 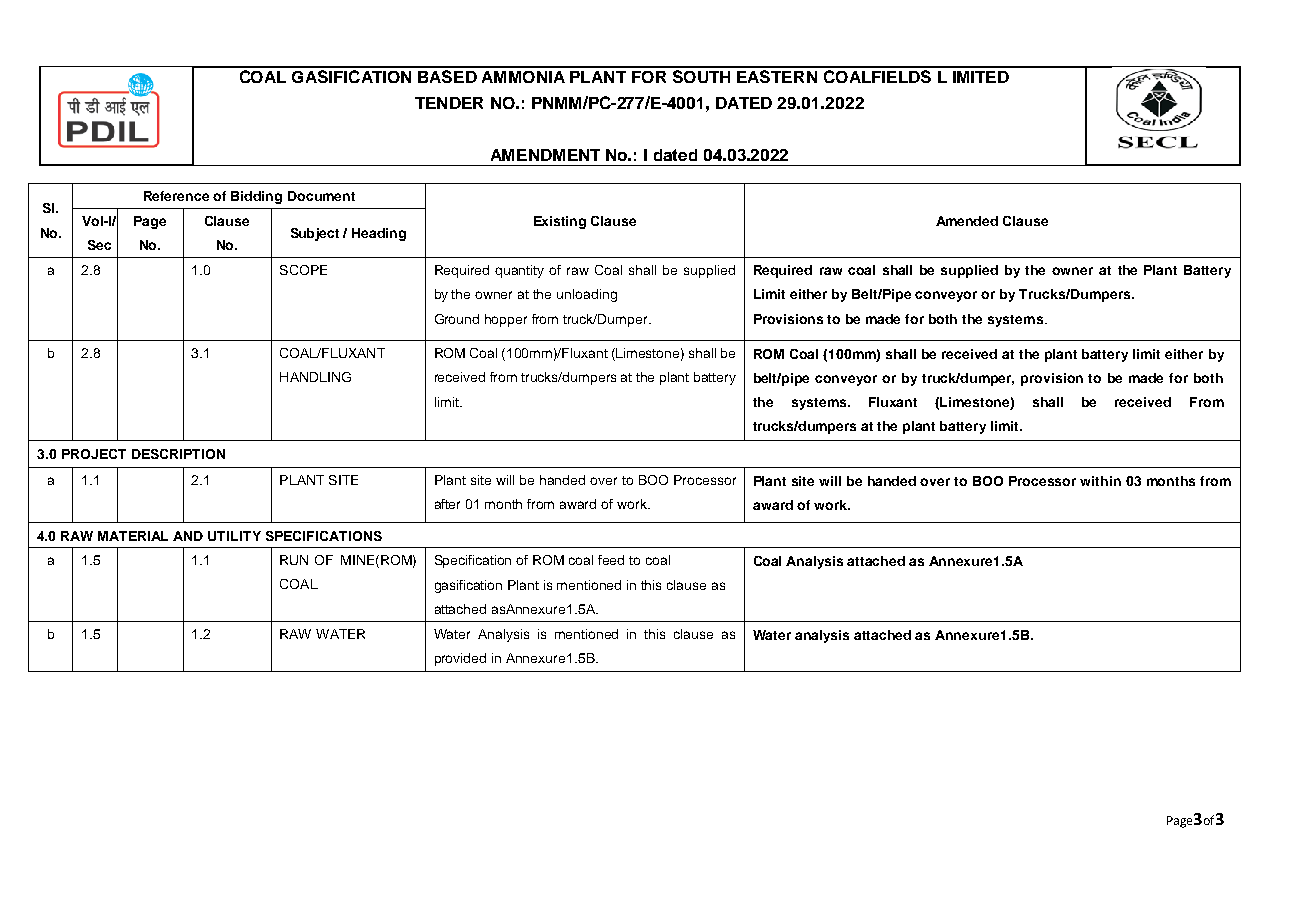 What do you see at coordinates (449, 103) in the page?
I see `TENDER` at bounding box center [449, 103].
